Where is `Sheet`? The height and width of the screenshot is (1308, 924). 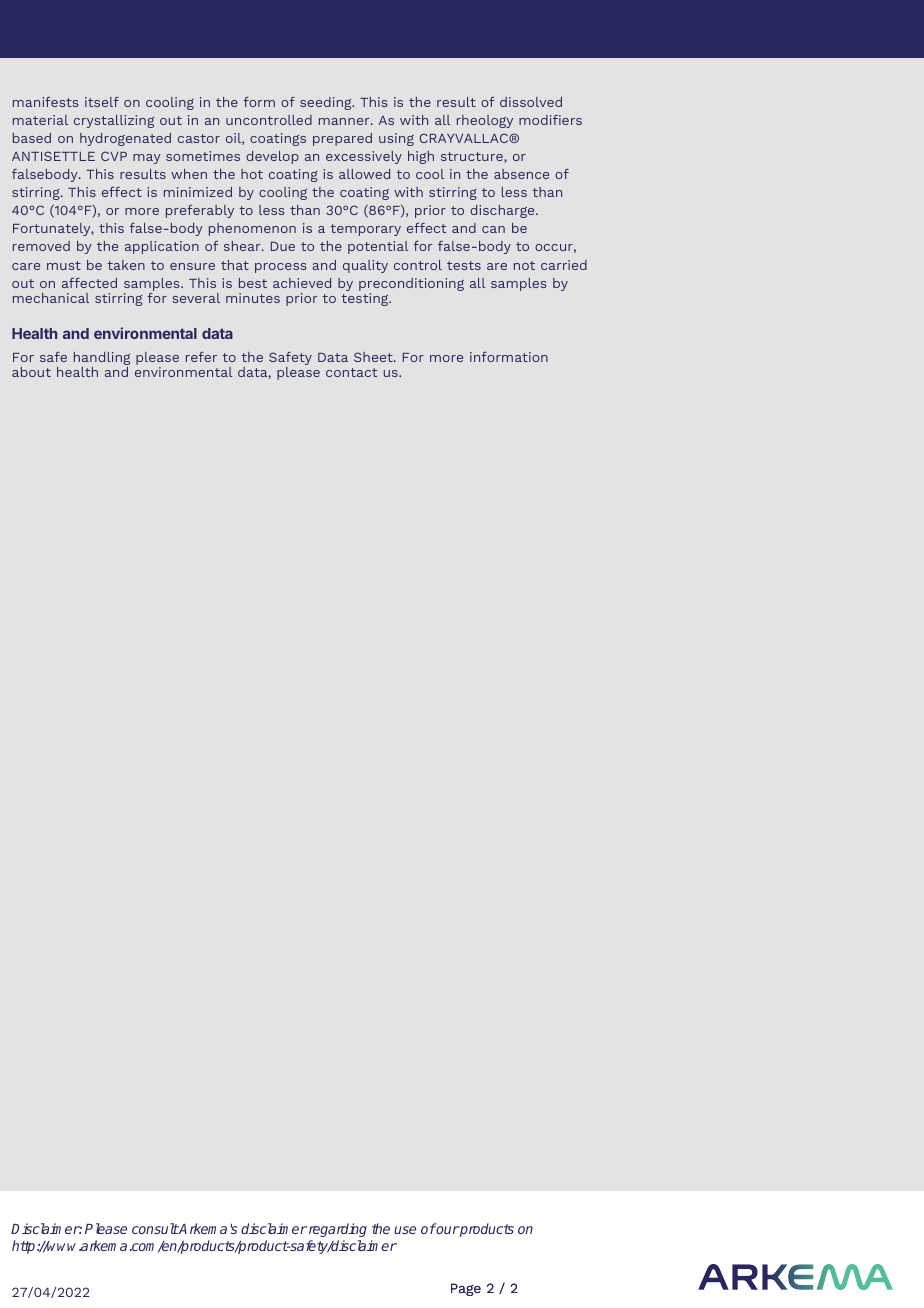
Sheet is located at coordinates (374, 357).
